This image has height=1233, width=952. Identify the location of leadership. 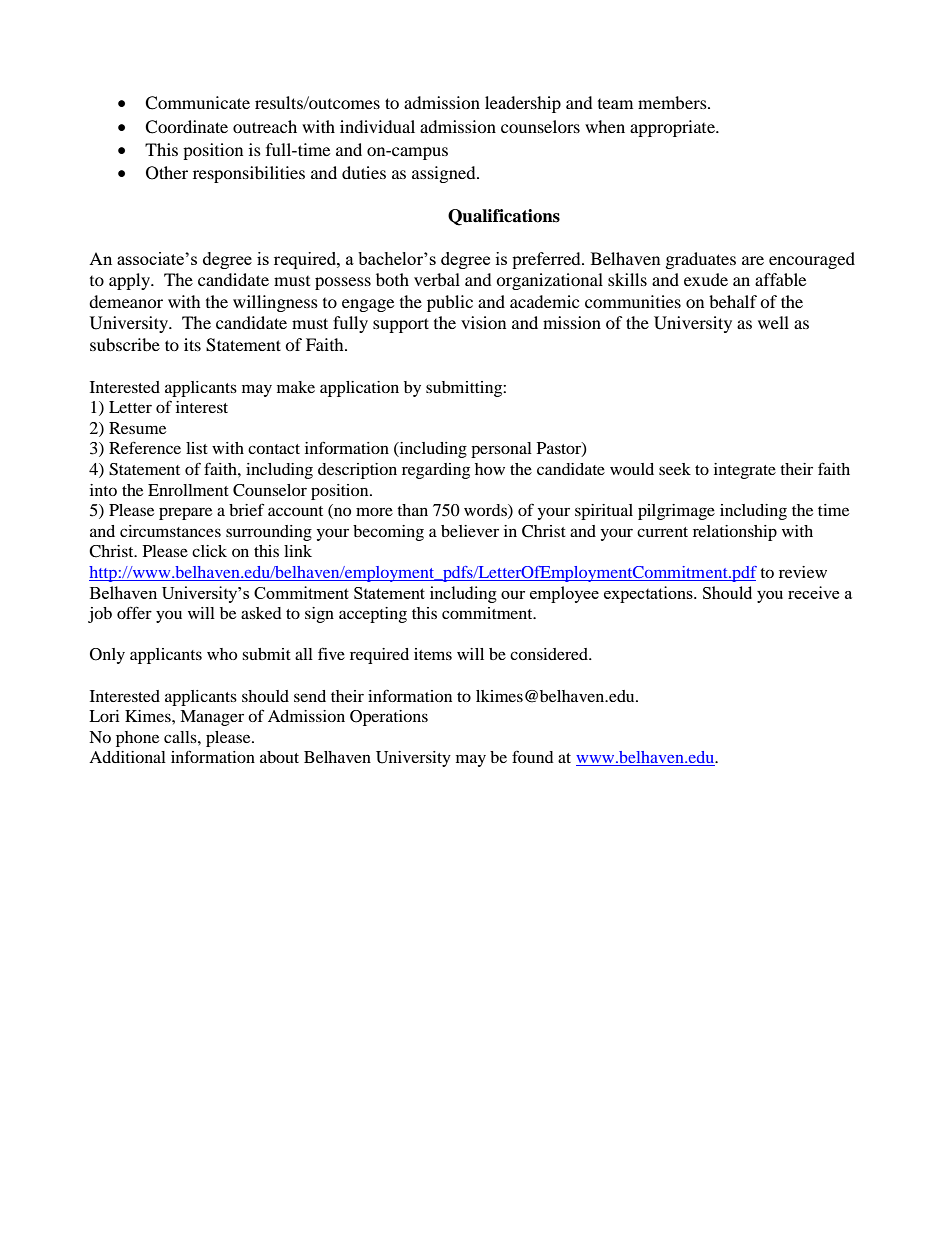
(523, 104).
